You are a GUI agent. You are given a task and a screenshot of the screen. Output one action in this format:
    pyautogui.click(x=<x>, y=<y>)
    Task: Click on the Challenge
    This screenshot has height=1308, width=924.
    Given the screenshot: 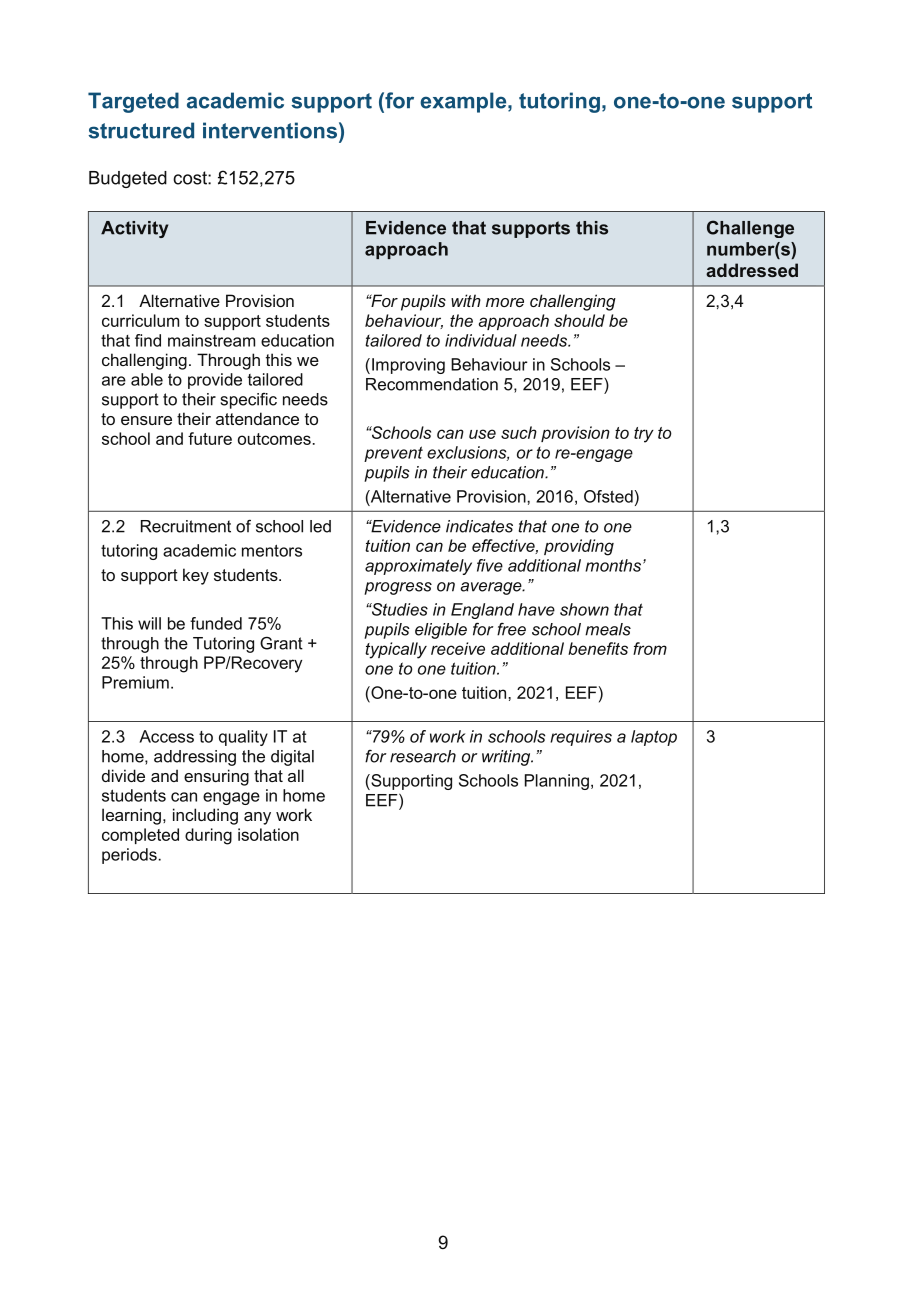 What is the action you would take?
    pyautogui.click(x=750, y=229)
